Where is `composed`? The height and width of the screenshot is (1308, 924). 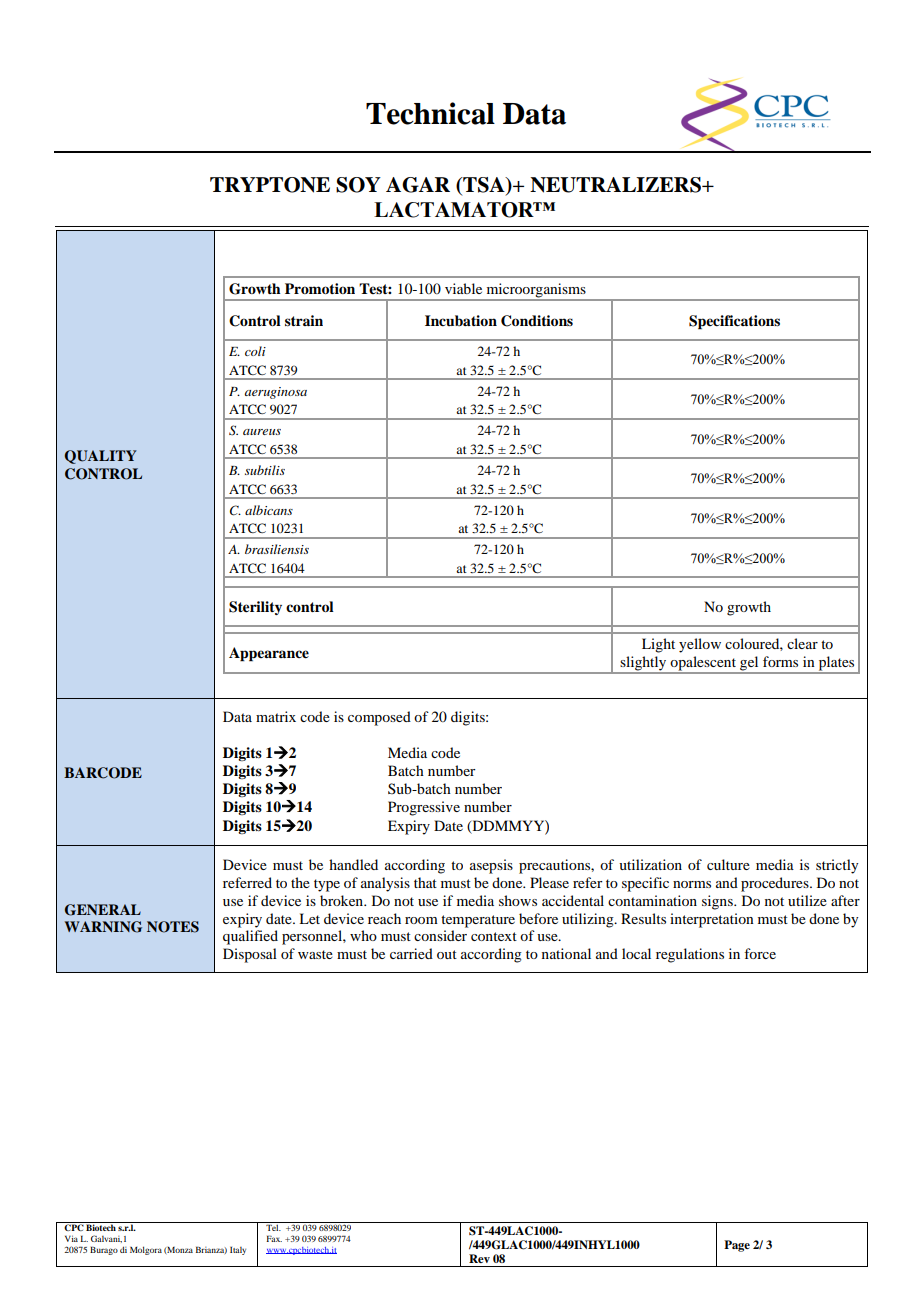
composed is located at coordinates (379, 718).
